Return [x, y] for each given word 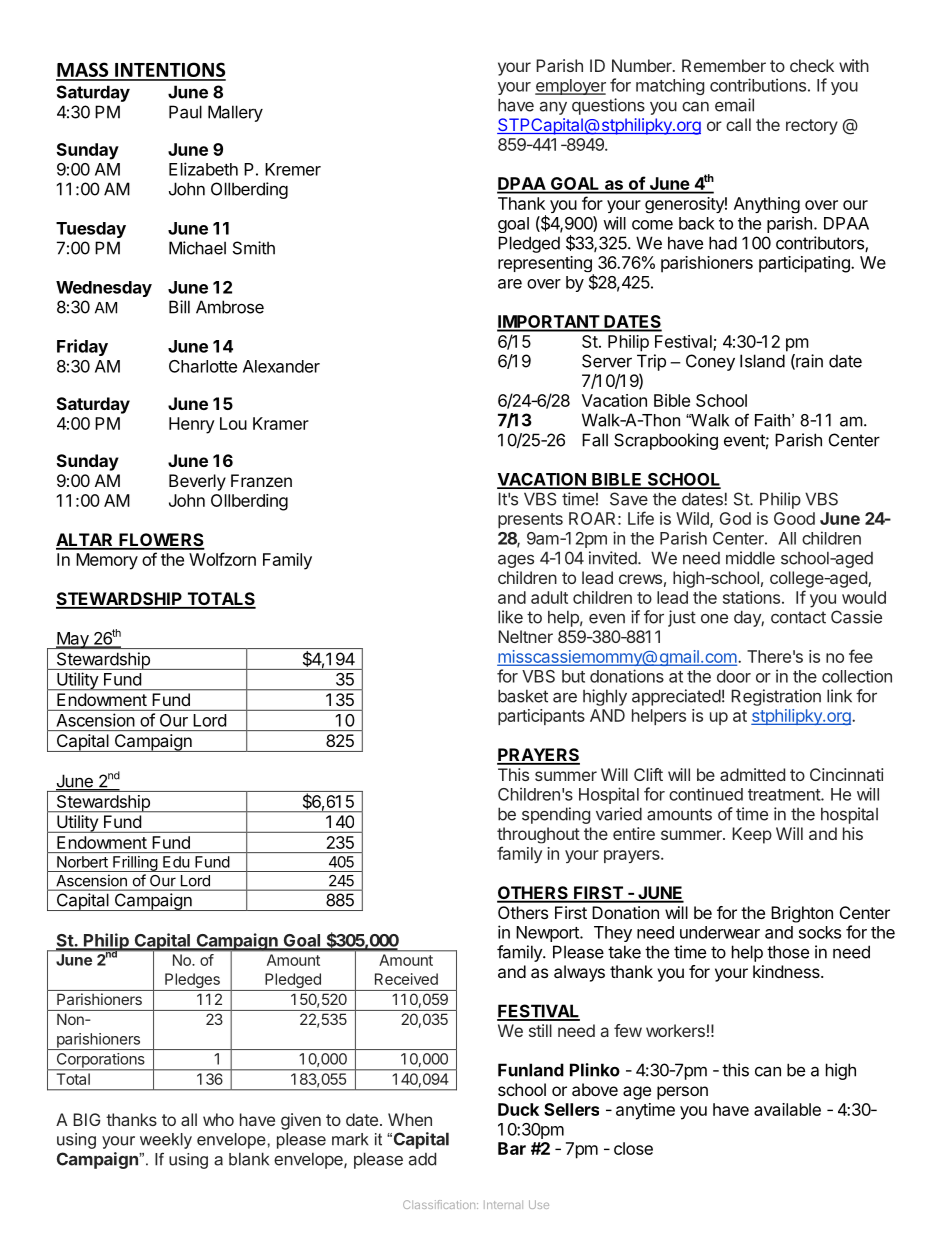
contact [798, 617]
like [510, 617]
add [422, 1159]
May [73, 640]
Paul [185, 112]
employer [570, 87]
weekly [166, 1141]
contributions [758, 85]
